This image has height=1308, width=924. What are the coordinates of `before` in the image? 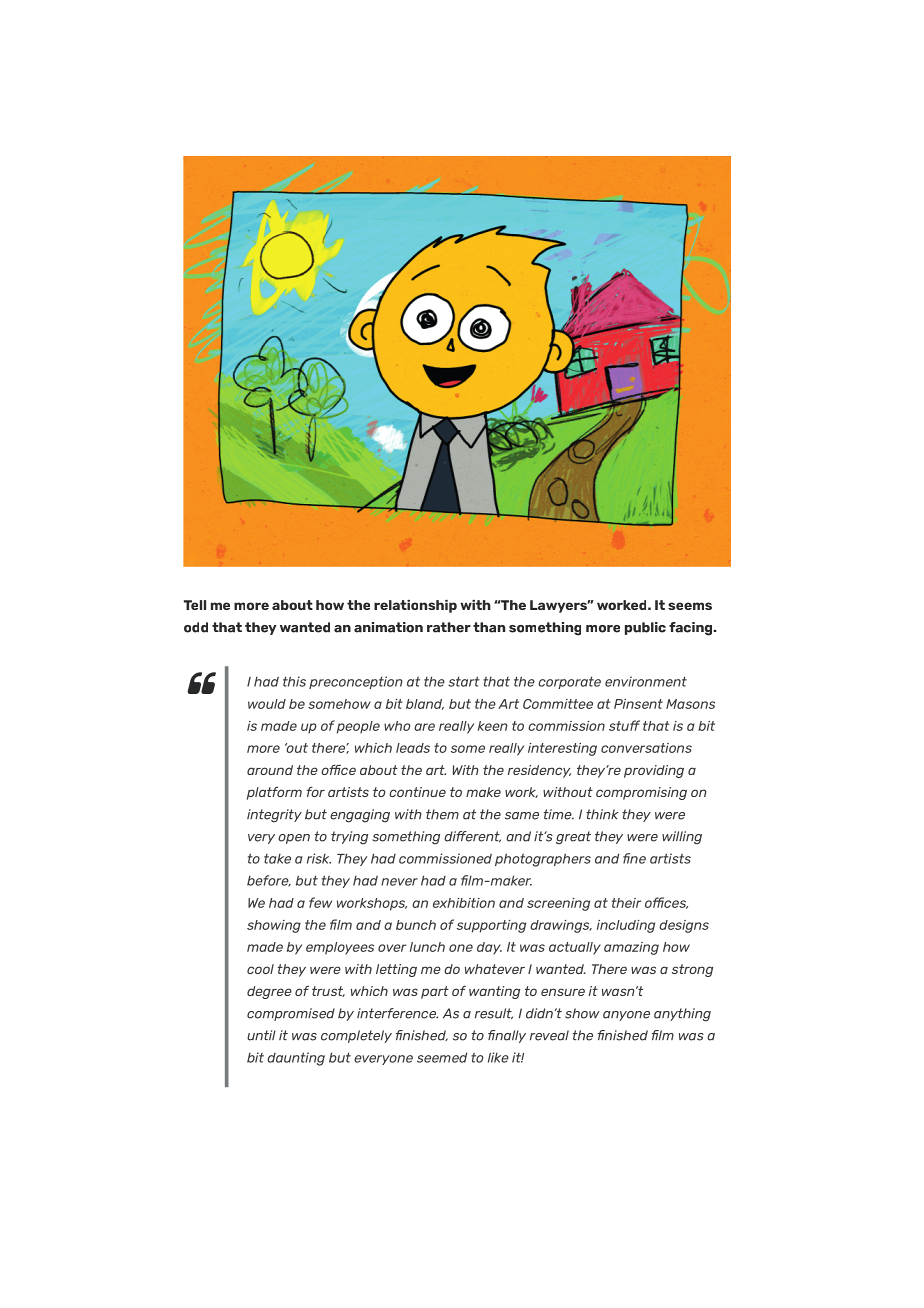 It's located at (269, 881).
